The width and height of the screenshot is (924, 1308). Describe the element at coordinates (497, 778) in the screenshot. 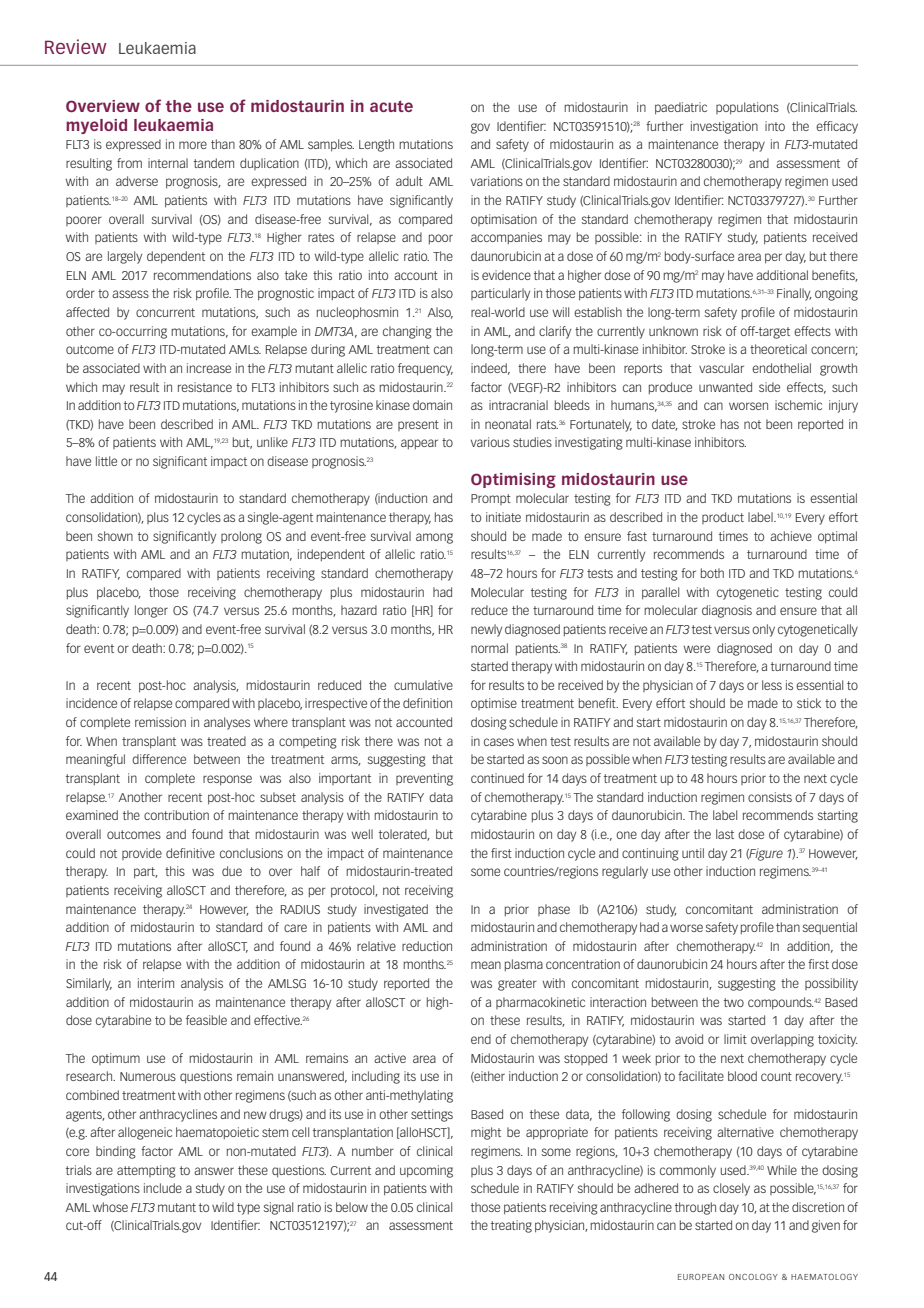

I see `continued` at that location.
